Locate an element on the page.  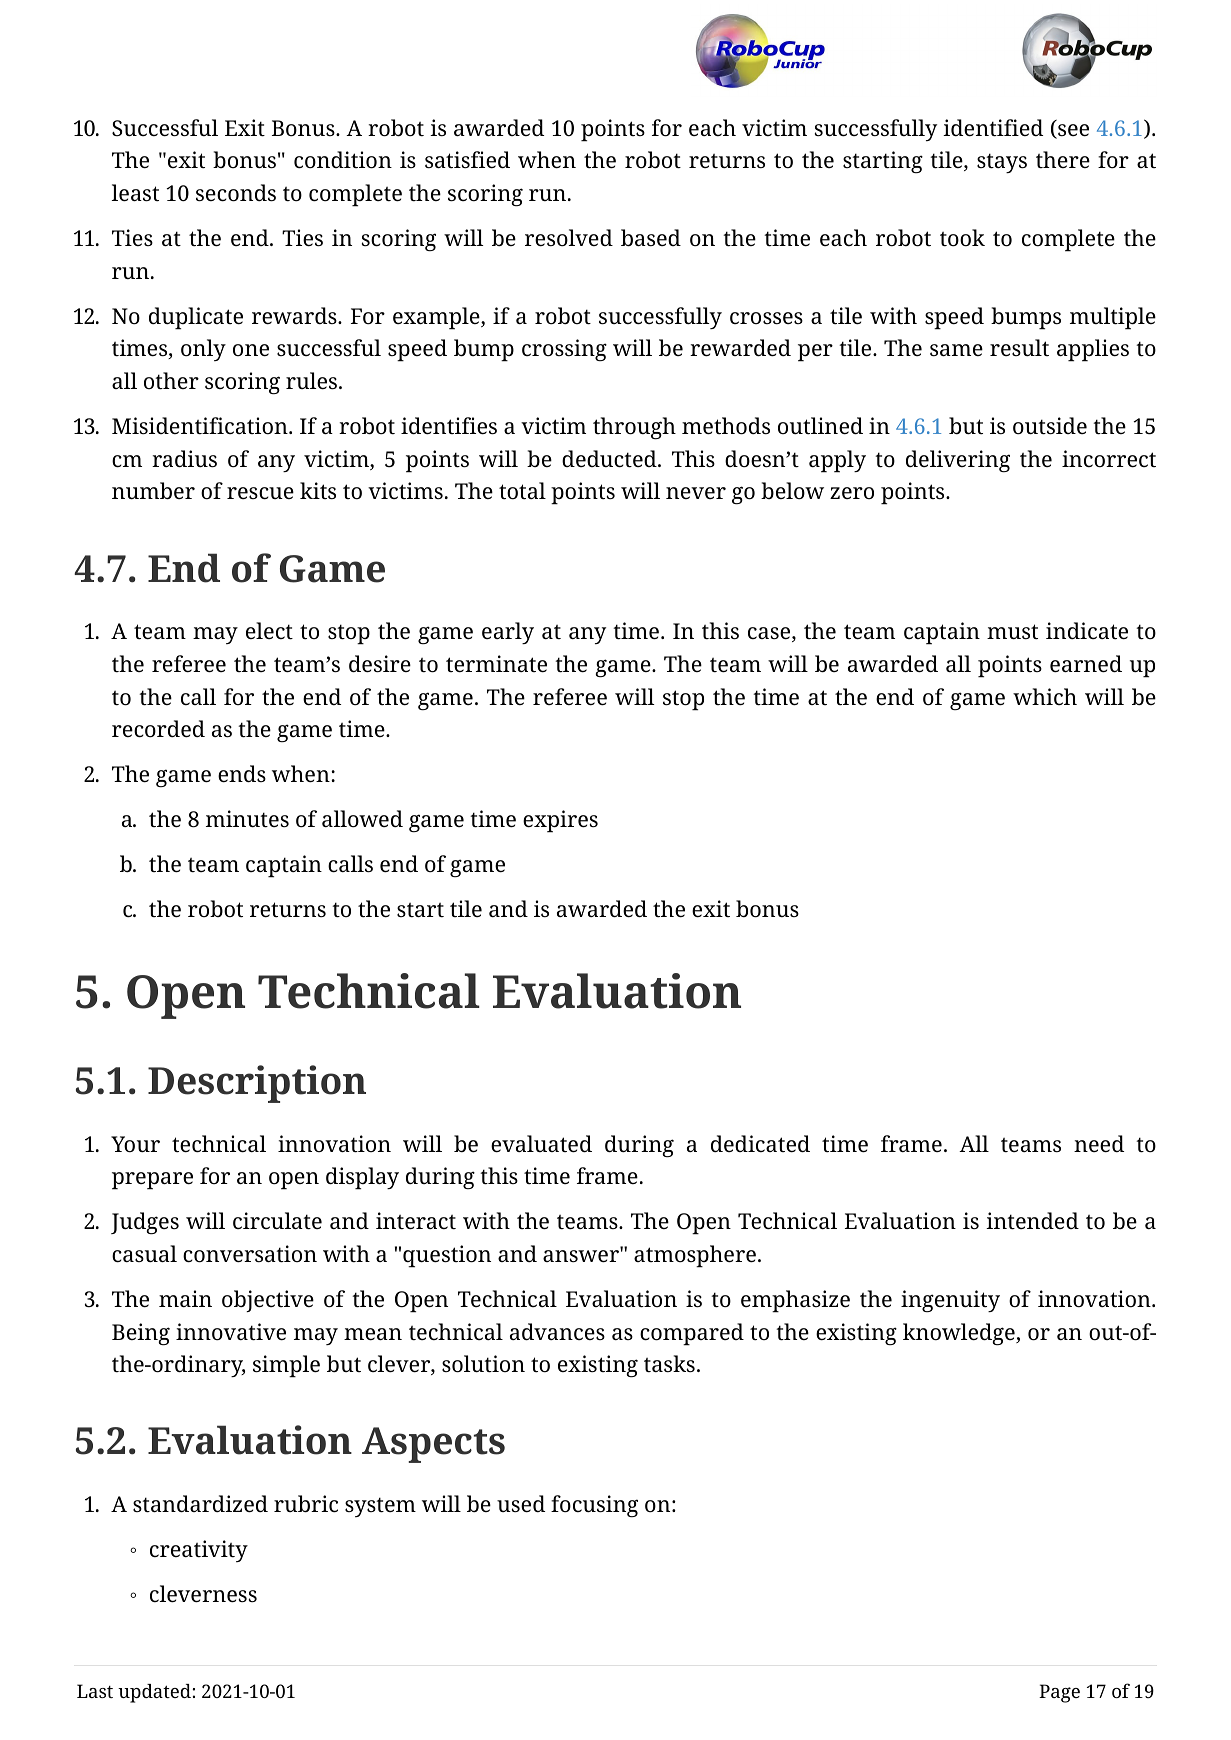
radius is located at coordinates (184, 459).
